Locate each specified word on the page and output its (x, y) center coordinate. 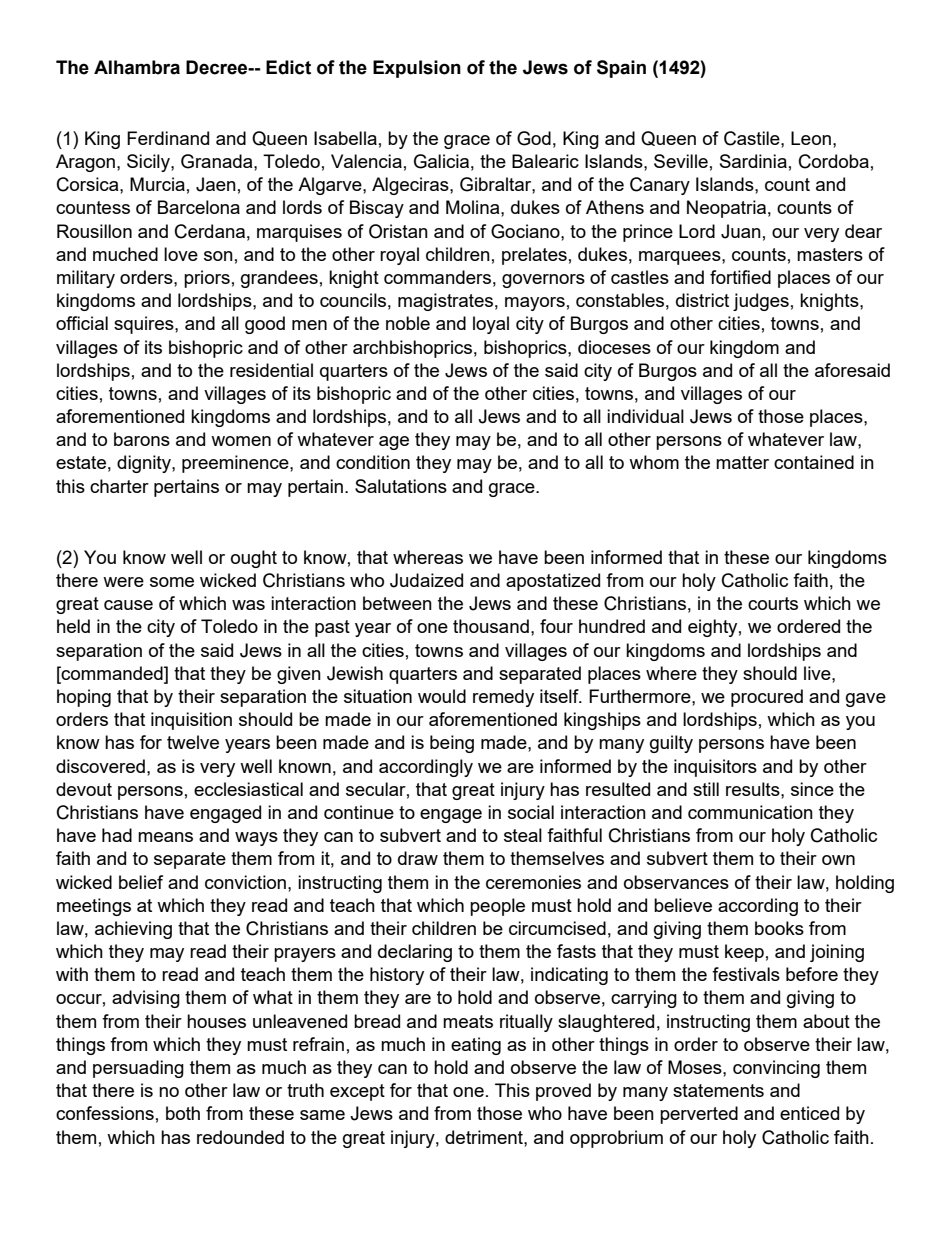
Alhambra (137, 67)
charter (119, 486)
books (779, 928)
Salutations (401, 486)
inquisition (191, 721)
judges (761, 302)
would (442, 696)
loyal (491, 325)
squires (145, 325)
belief (141, 882)
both (183, 1113)
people (497, 907)
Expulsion (417, 69)
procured (767, 698)
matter (742, 462)
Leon (811, 138)
